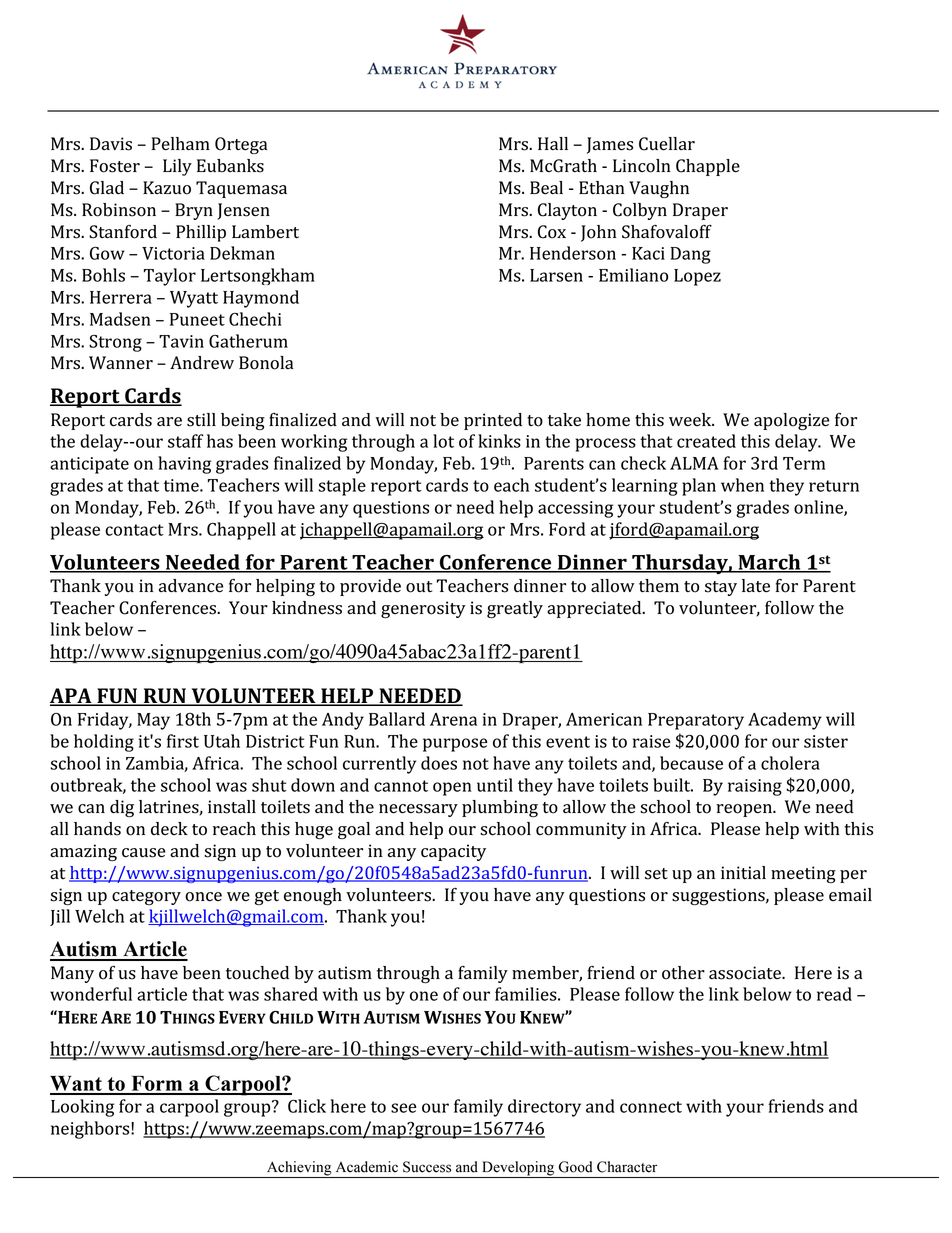  I want to click on neighbors, so click(91, 1130).
